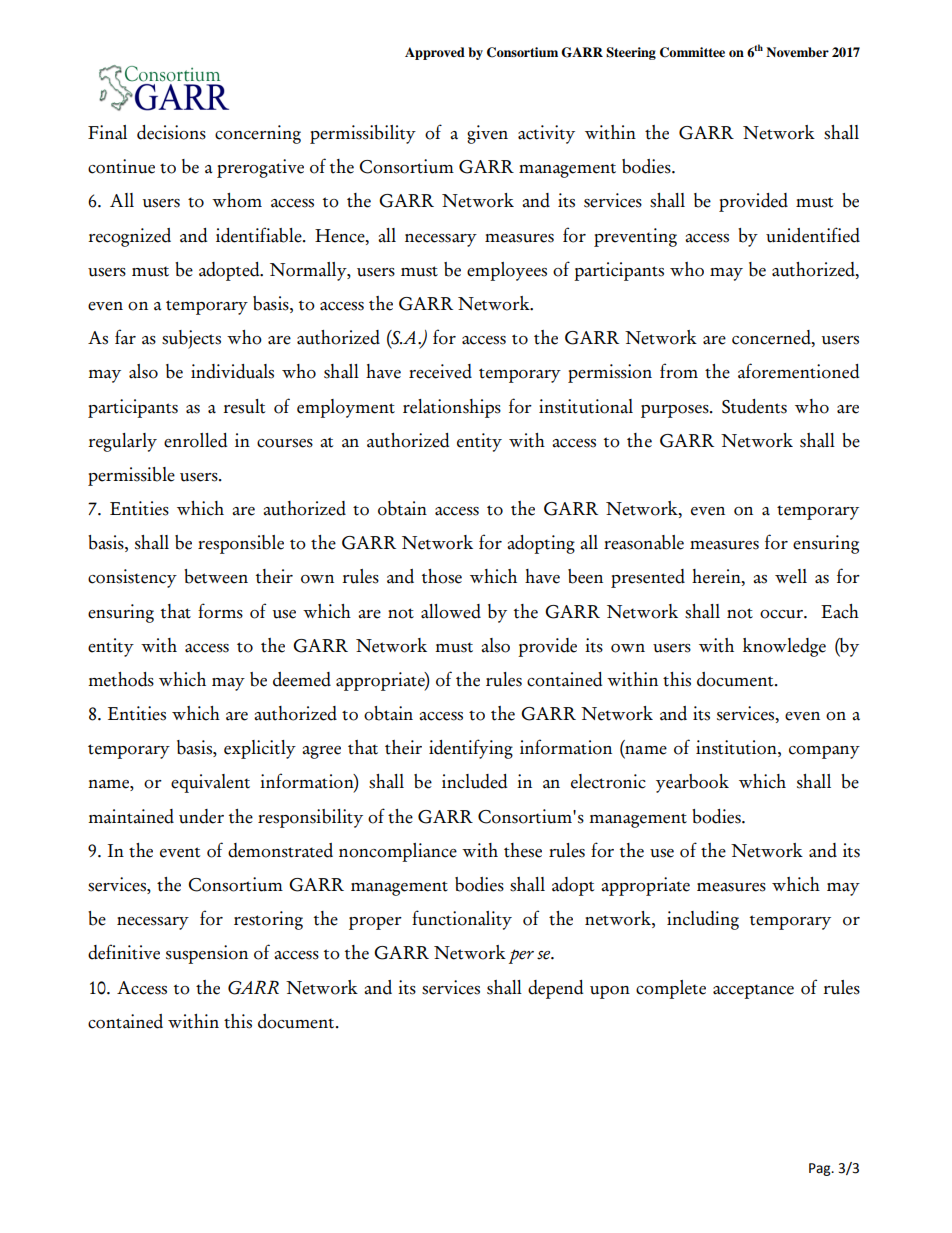 The width and height of the document is (952, 1233). What do you see at coordinates (207, 954) in the document?
I see `suspension` at bounding box center [207, 954].
